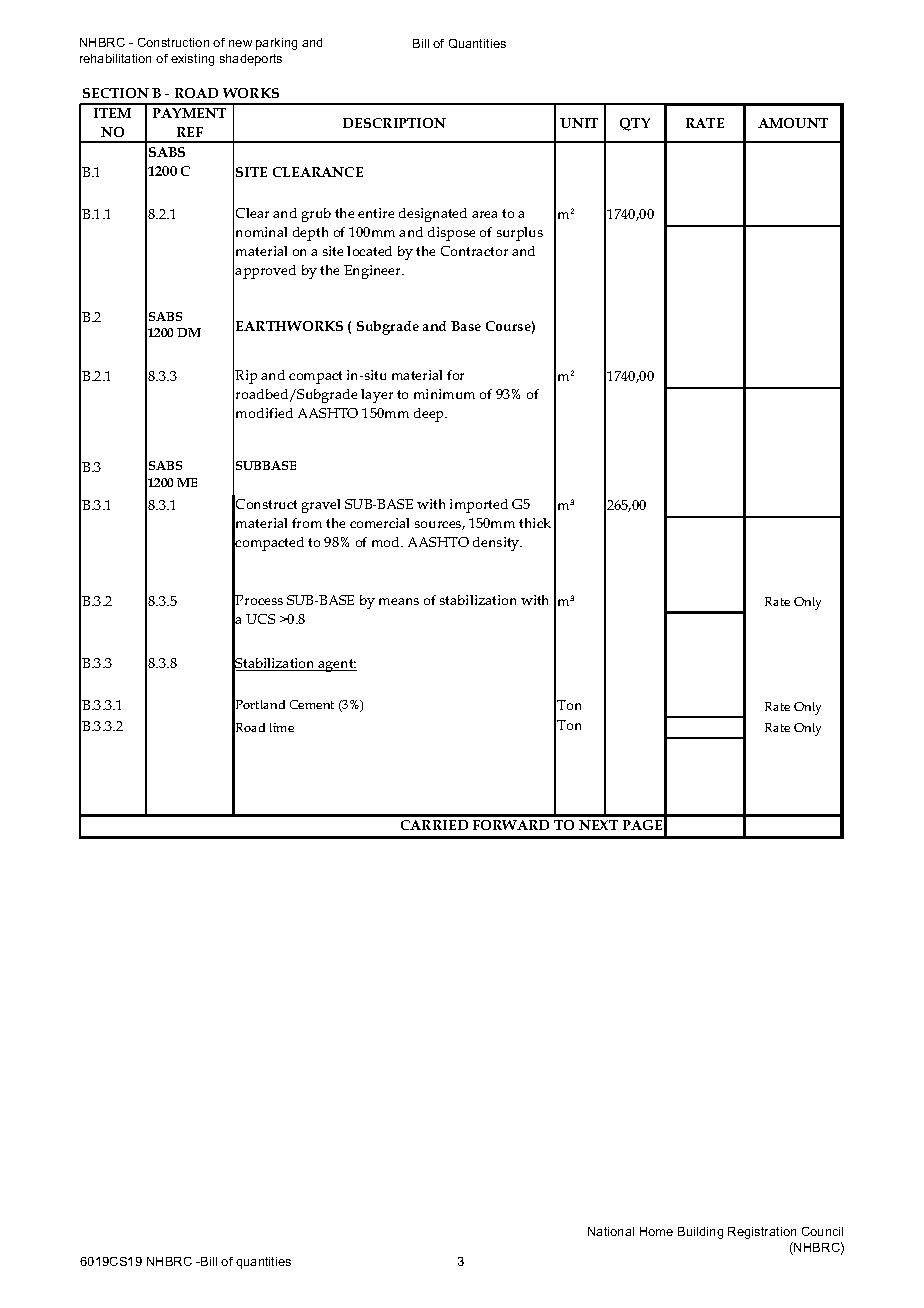  What do you see at coordinates (430, 415) in the image?
I see `deep` at bounding box center [430, 415].
